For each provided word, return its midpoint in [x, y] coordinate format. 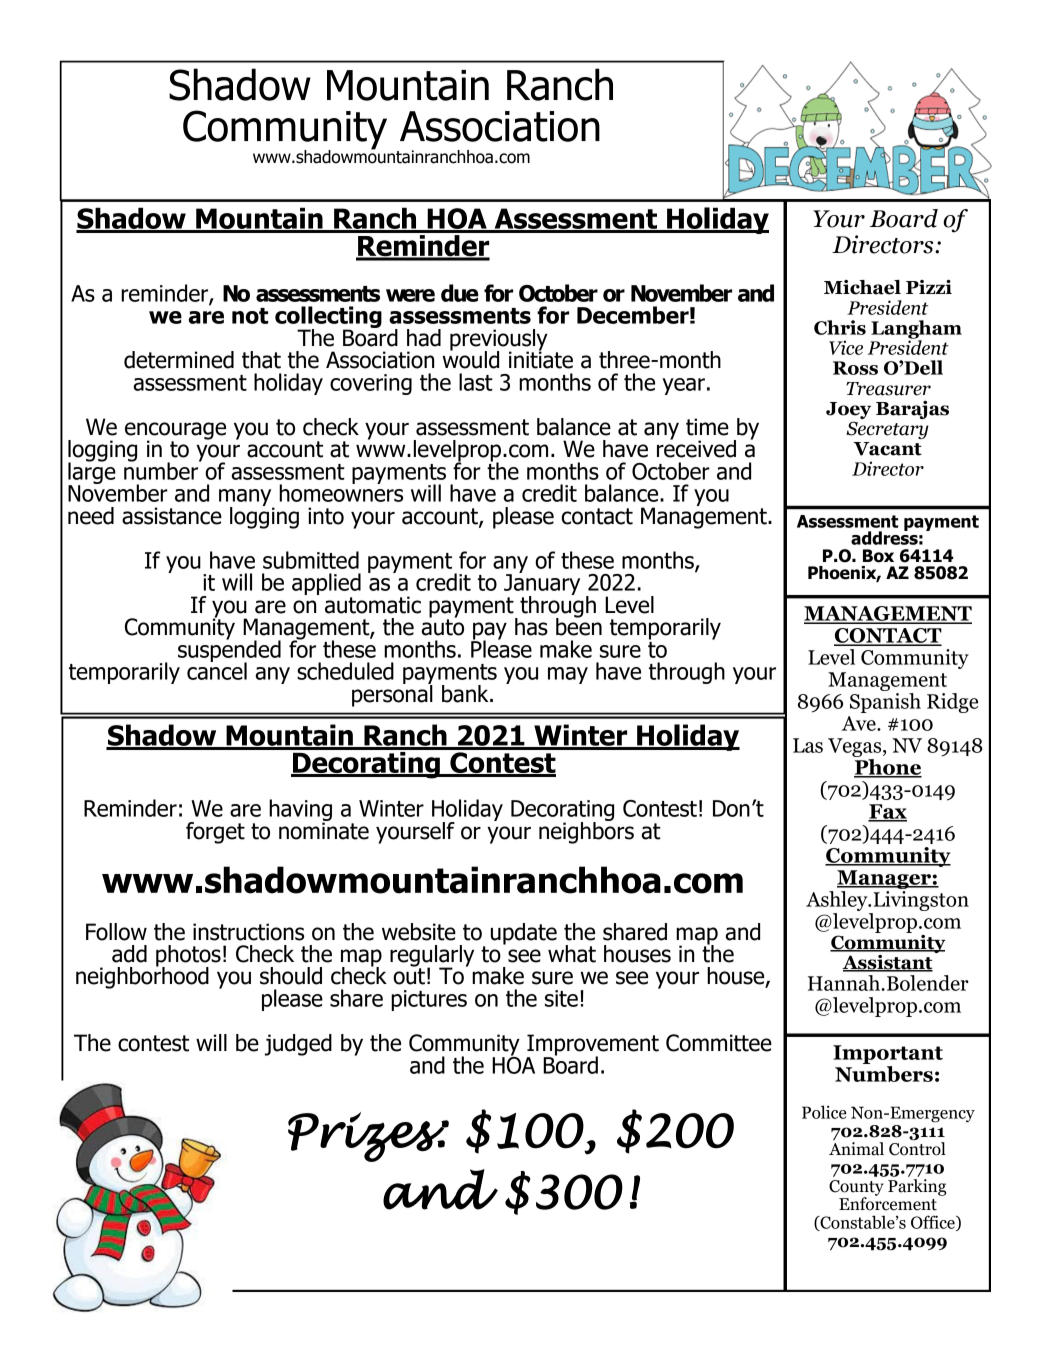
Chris [840, 327]
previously [499, 341]
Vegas [856, 747]
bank [466, 694]
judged [298, 1045]
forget [215, 833]
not [250, 316]
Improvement [593, 1046]
